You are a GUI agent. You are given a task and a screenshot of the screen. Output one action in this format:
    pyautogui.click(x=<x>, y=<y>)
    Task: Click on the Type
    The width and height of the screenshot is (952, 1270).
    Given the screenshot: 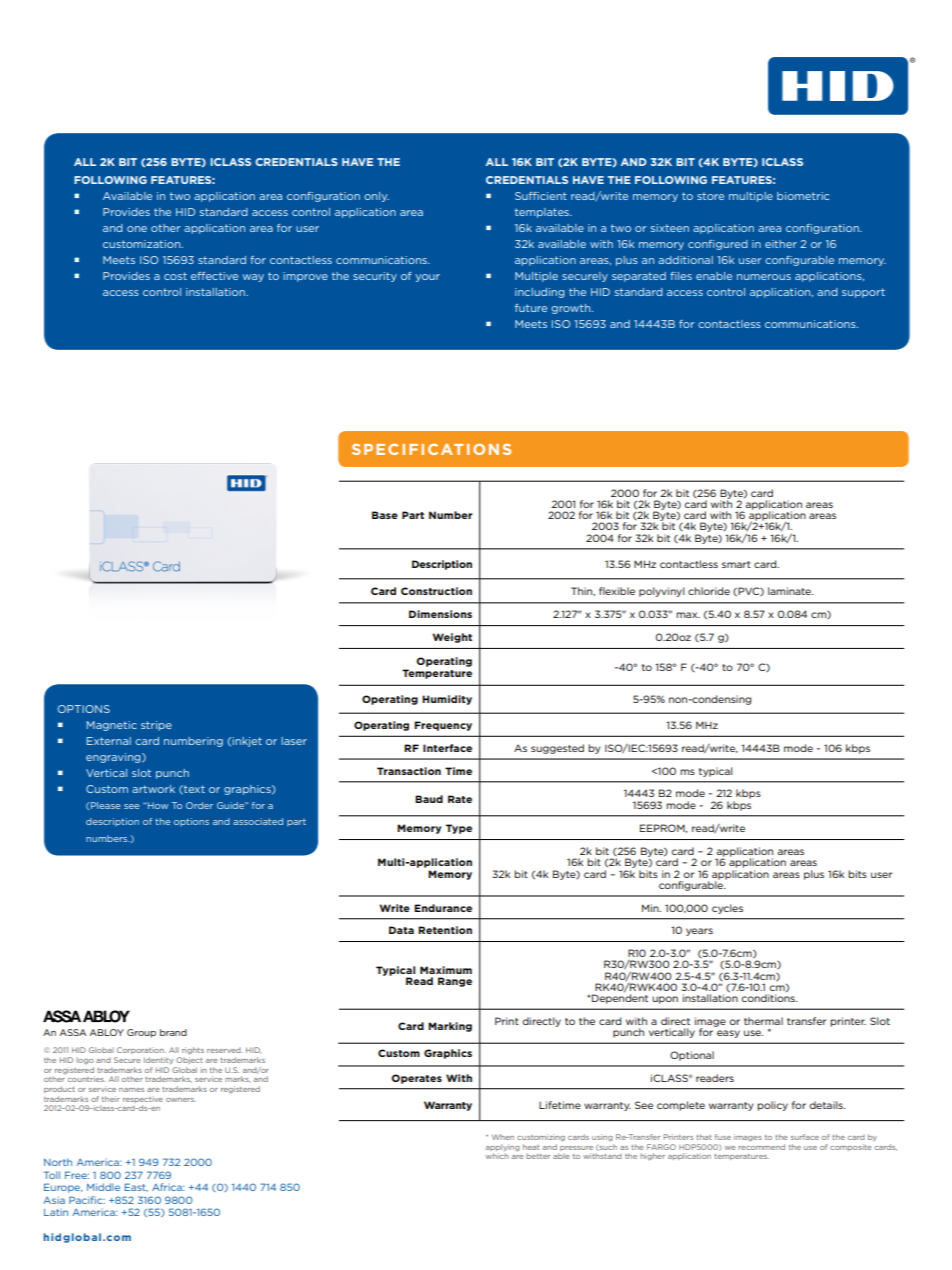 What is the action you would take?
    pyautogui.click(x=459, y=829)
